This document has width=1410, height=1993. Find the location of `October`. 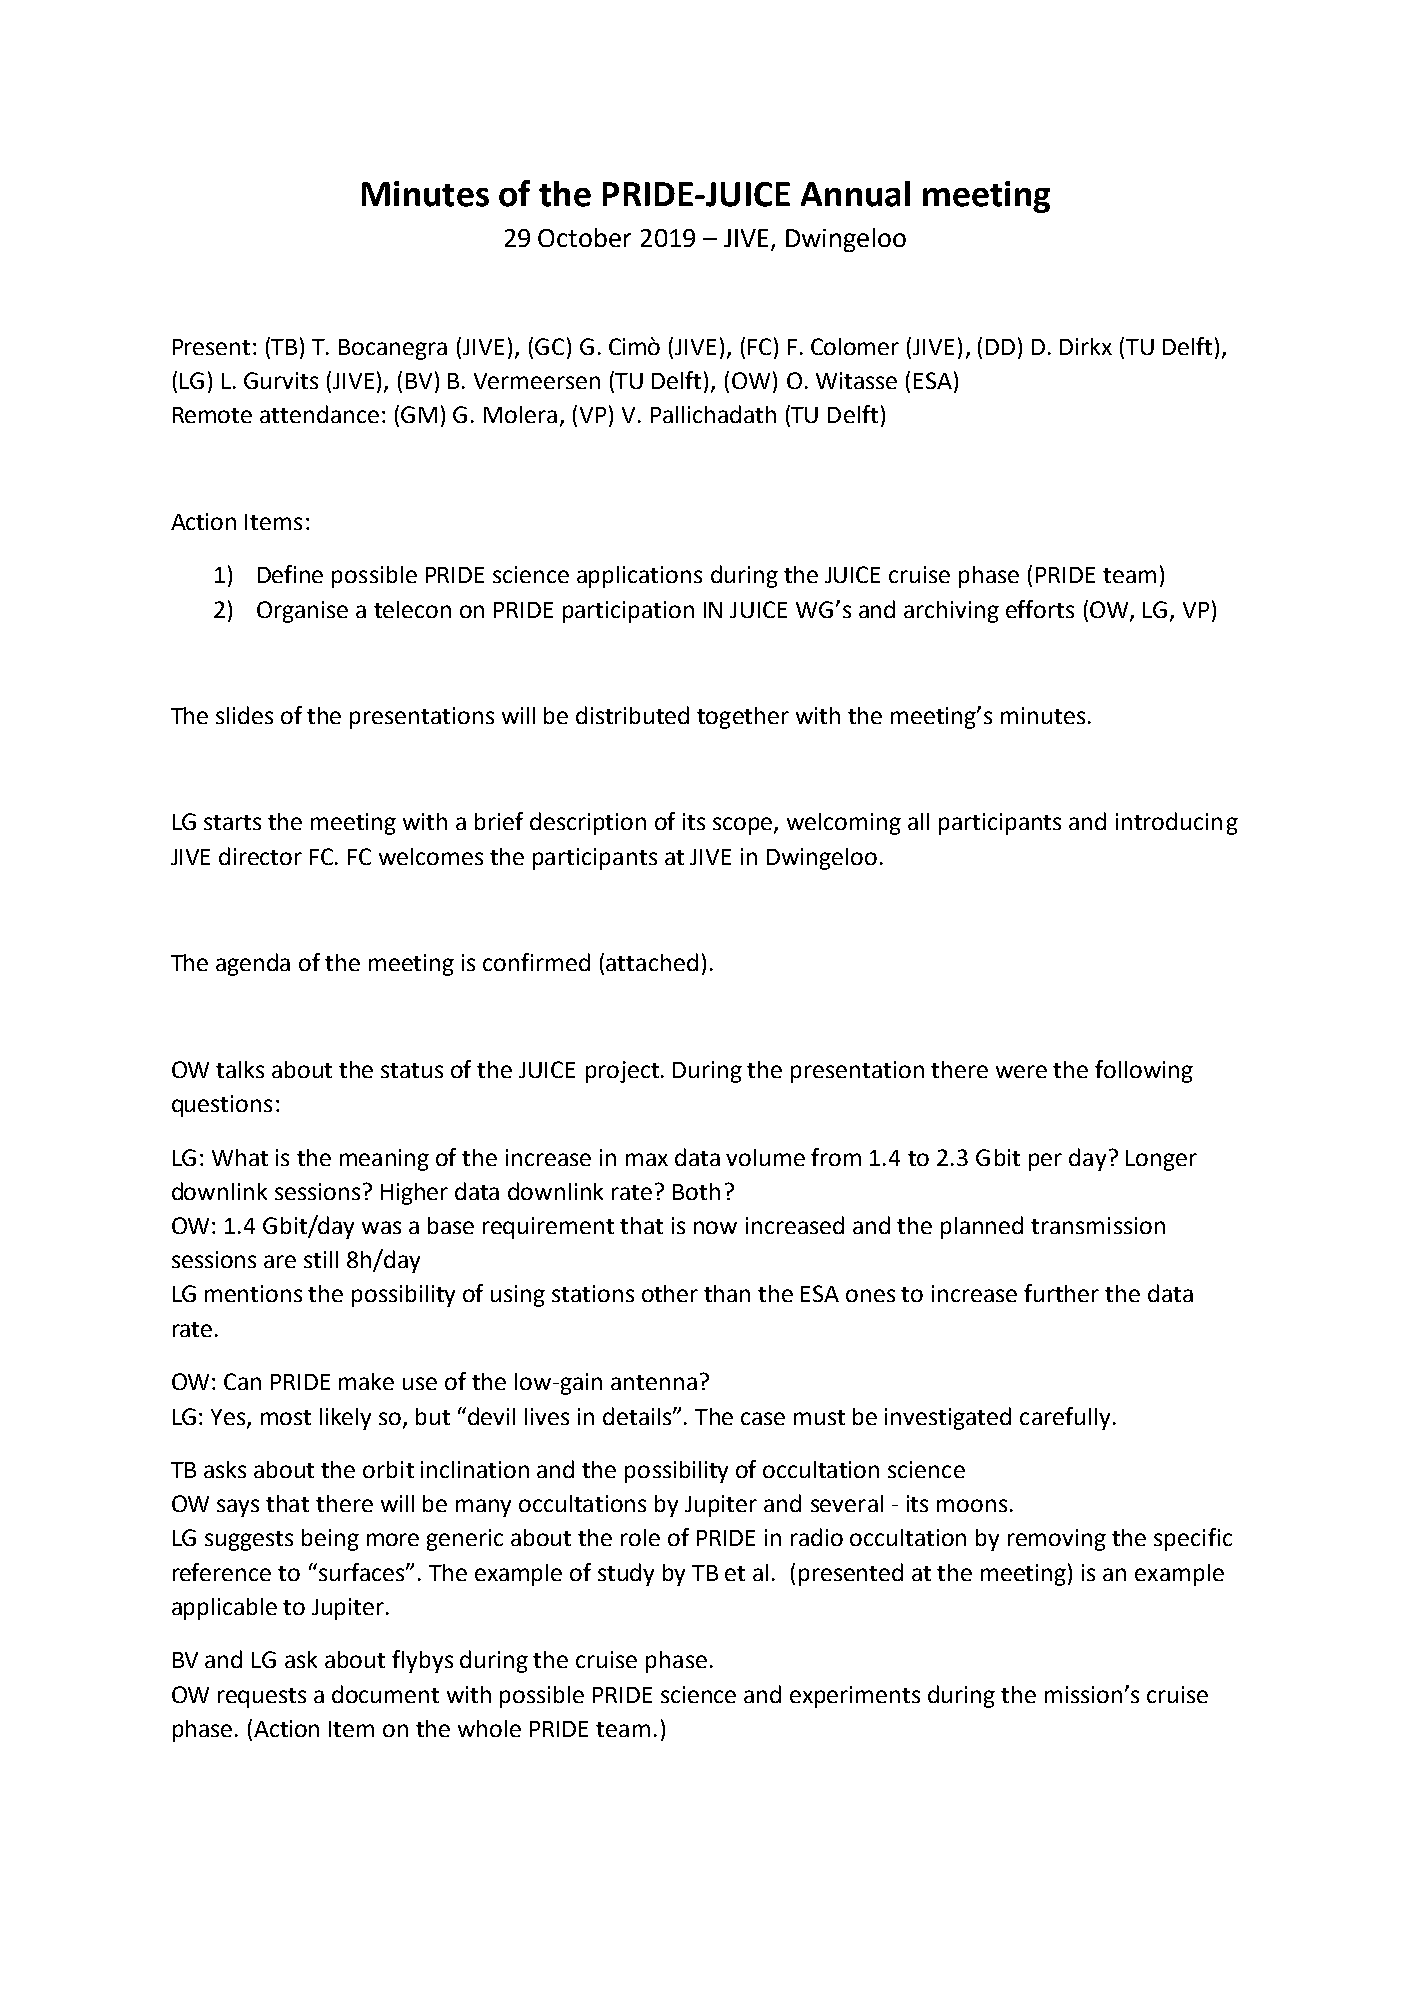

October is located at coordinates (584, 237).
